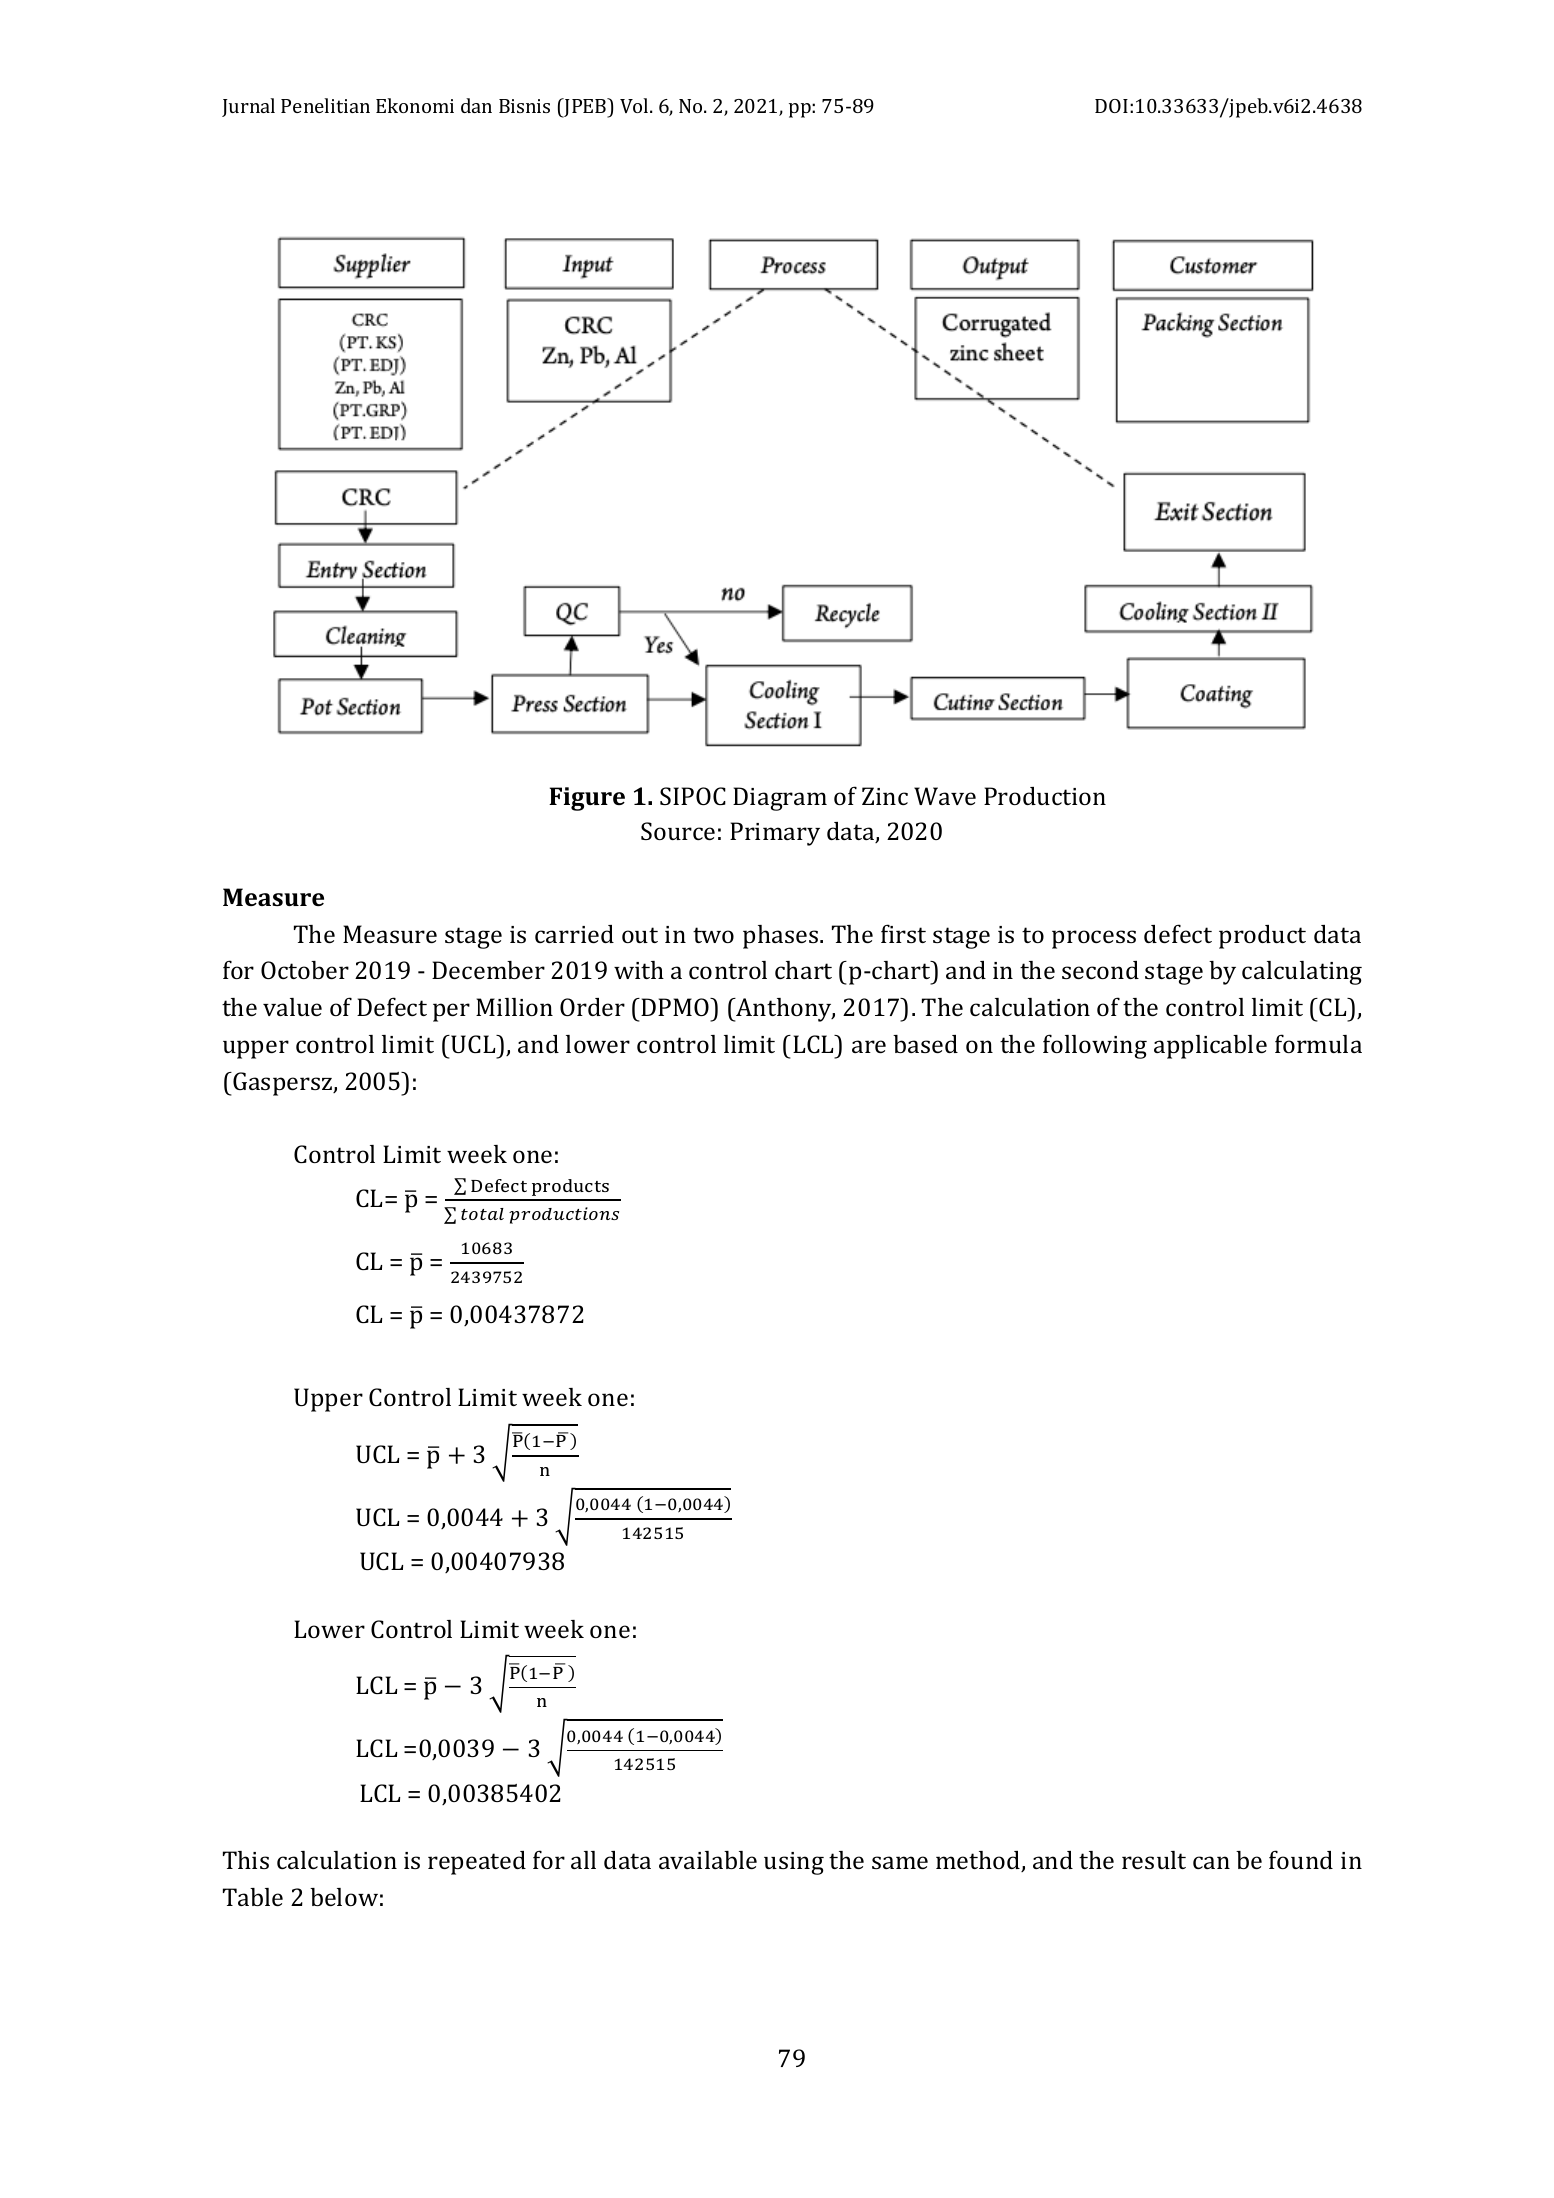 The width and height of the image is (1554, 2198). What do you see at coordinates (782, 937) in the image?
I see `phases` at bounding box center [782, 937].
